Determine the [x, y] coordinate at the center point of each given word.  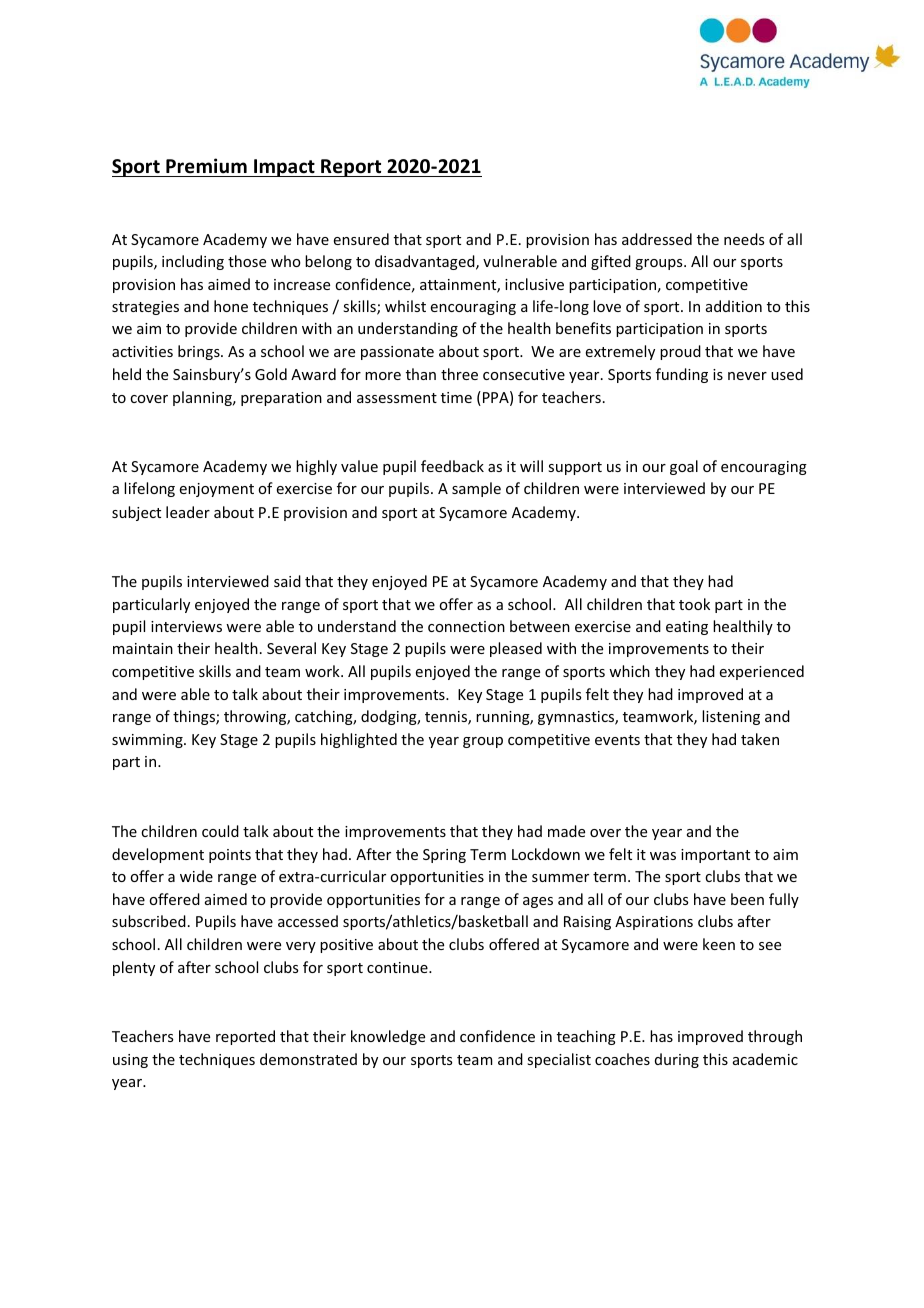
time [456, 397]
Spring [444, 856]
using [130, 1061]
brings [200, 352]
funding [682, 375]
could [220, 831]
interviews [186, 626]
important [715, 856]
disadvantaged [426, 262]
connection [466, 626]
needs [744, 239]
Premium [206, 166]
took [694, 604]
